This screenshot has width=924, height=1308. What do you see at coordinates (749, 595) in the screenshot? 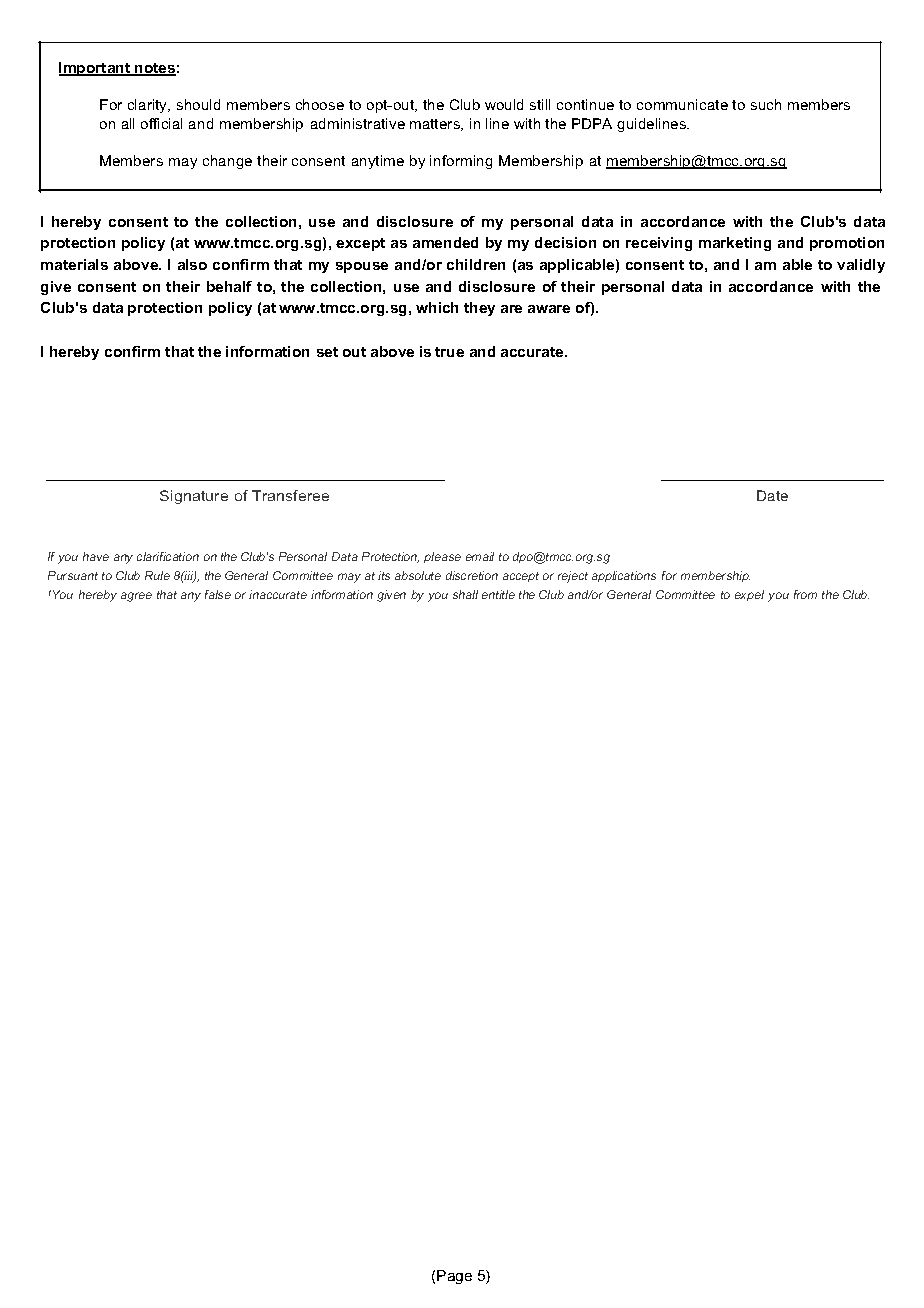
I see `expel` at bounding box center [749, 595].
